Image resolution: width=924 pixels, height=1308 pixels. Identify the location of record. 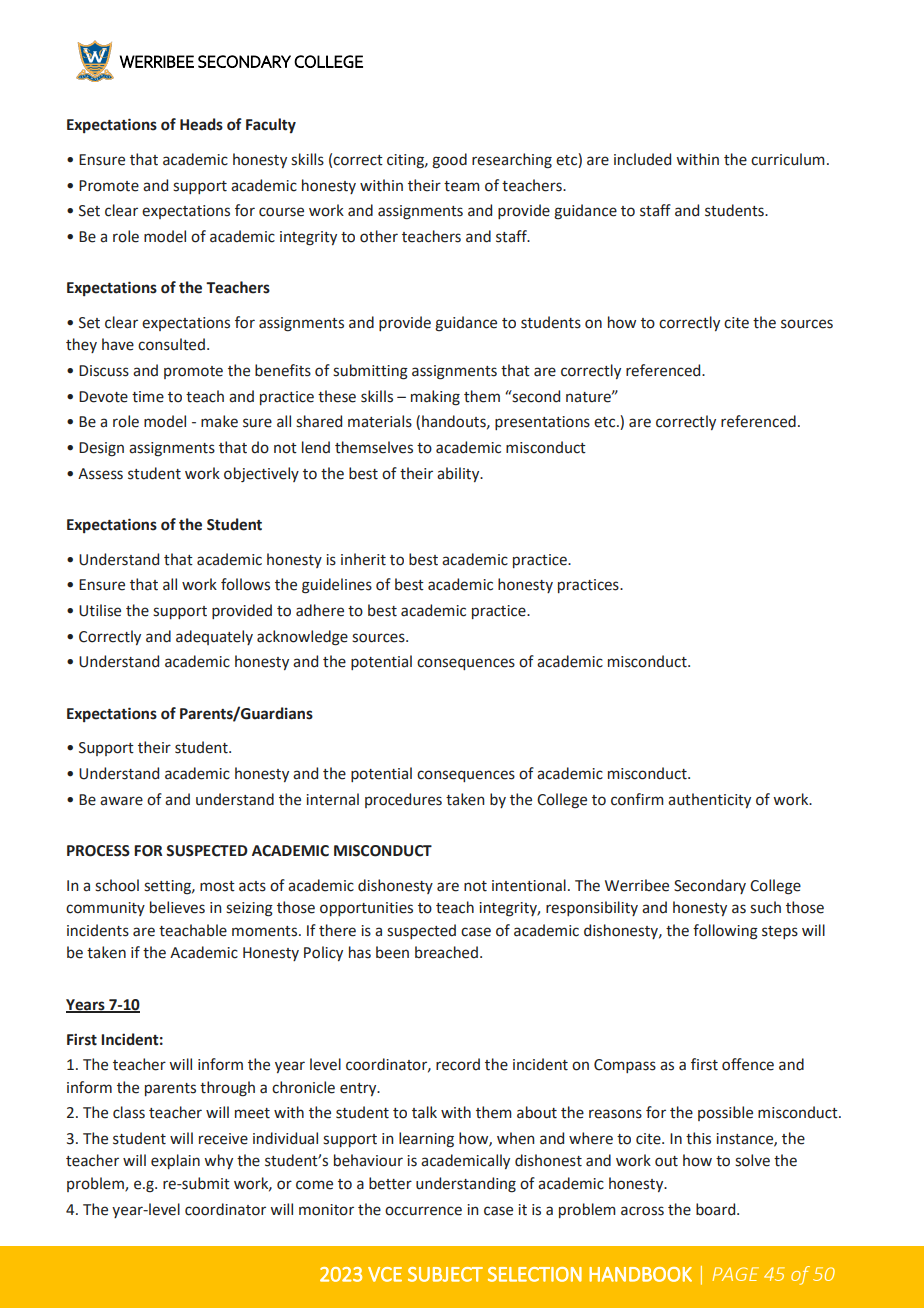
(458, 1064).
